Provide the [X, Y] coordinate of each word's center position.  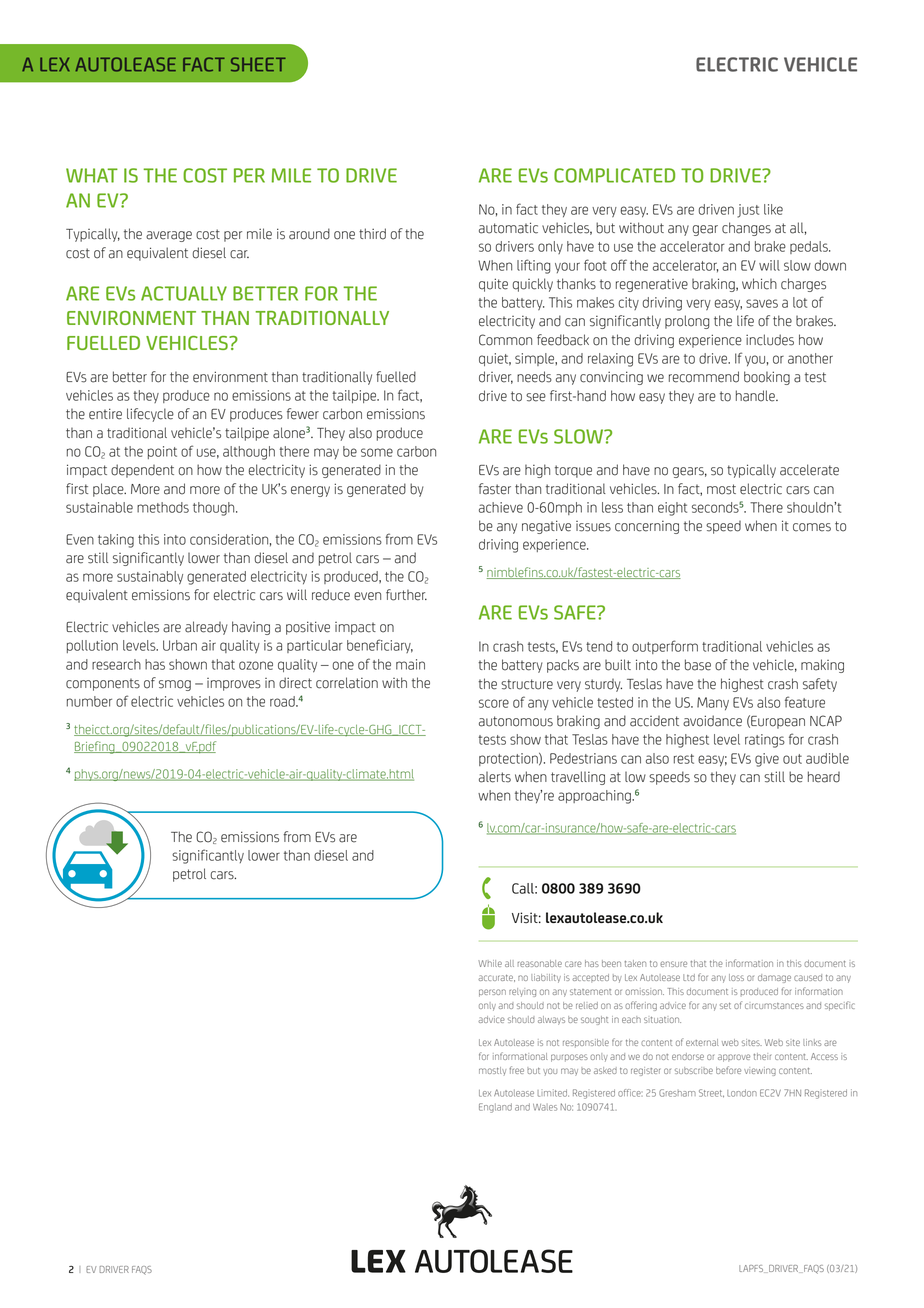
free [516, 1070]
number [89, 701]
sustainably [150, 578]
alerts [495, 777]
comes [812, 527]
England [495, 1108]
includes [770, 340]
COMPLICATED [614, 175]
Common [505, 340]
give [767, 760]
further [406, 595]
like [773, 209]
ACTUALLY [184, 293]
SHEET [258, 64]
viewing [760, 1071]
